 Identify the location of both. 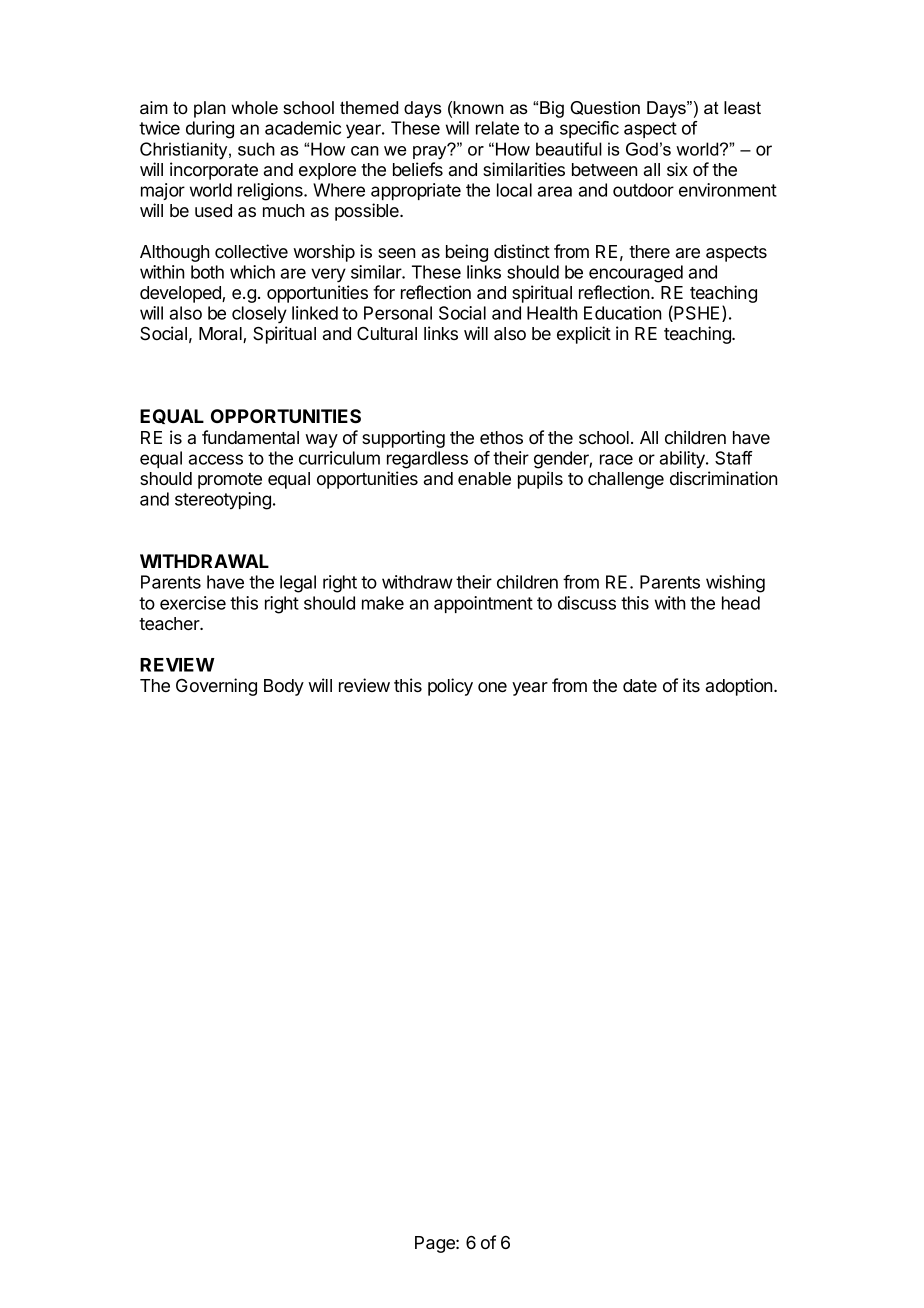
(207, 272).
